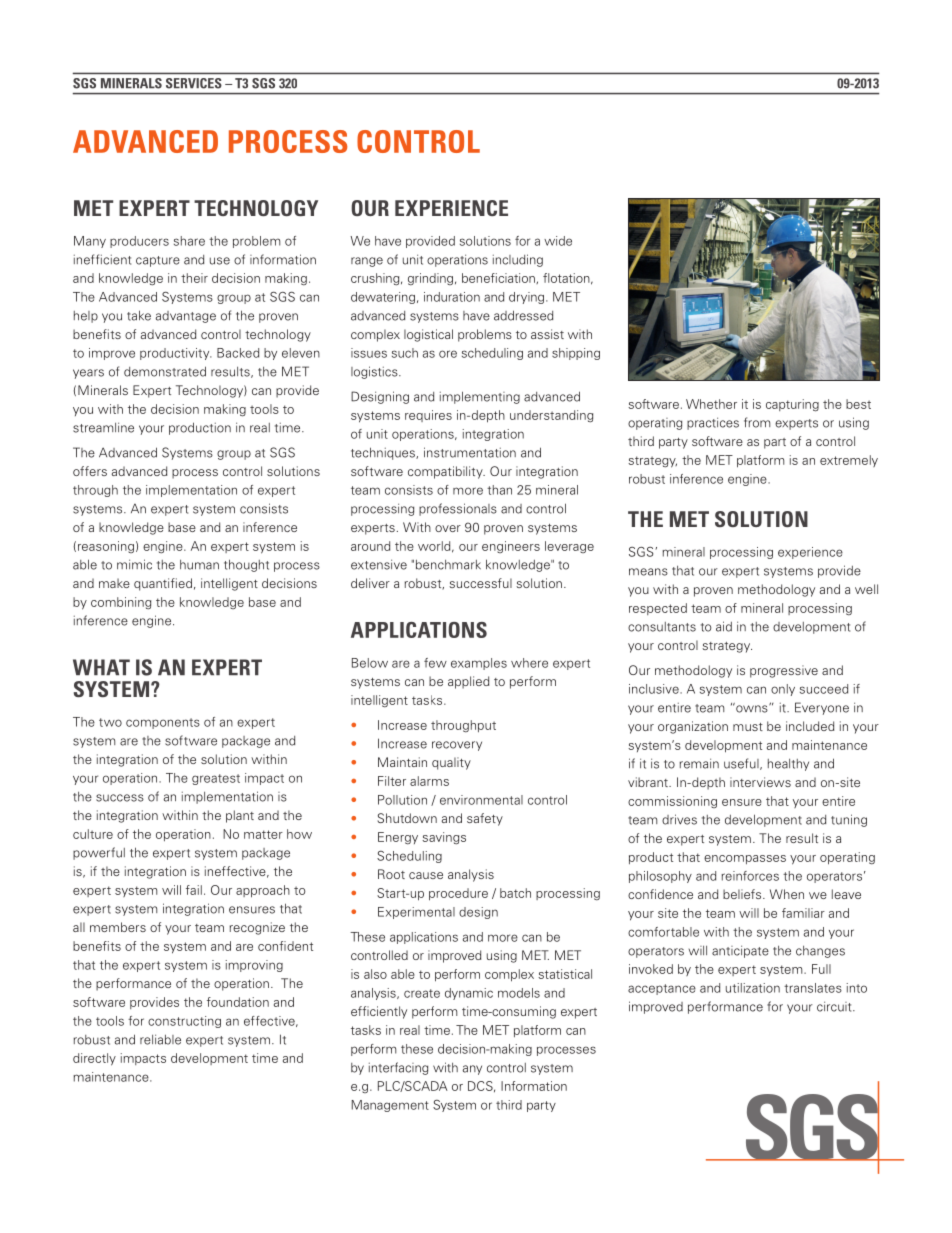 Image resolution: width=952 pixels, height=1233 pixels. Describe the element at coordinates (94, 1059) in the document. I see `directly` at that location.
